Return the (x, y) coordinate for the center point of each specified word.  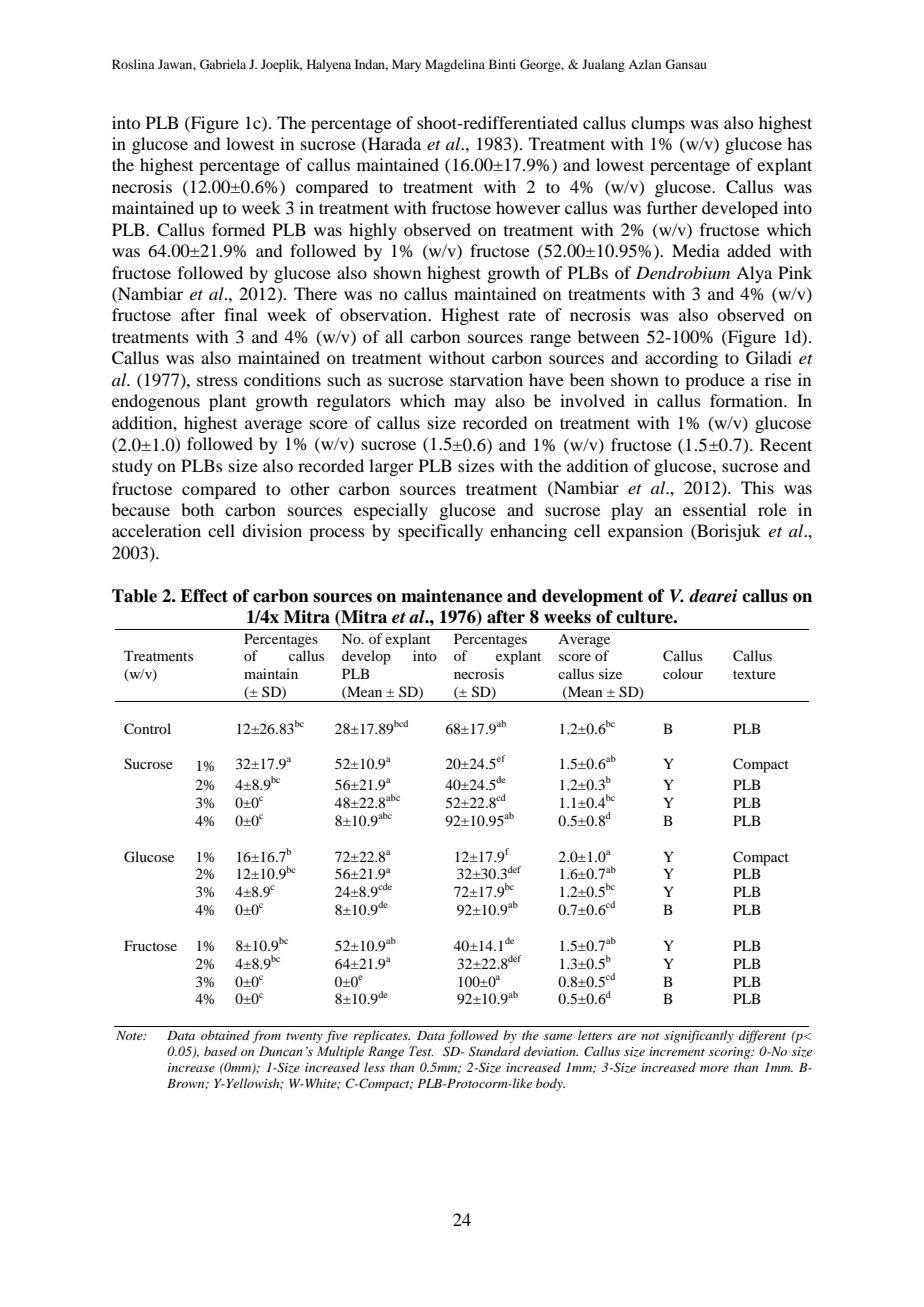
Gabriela (223, 64)
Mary (406, 65)
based (220, 1051)
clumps (658, 124)
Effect (204, 596)
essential (714, 509)
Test (421, 1051)
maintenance (452, 596)
